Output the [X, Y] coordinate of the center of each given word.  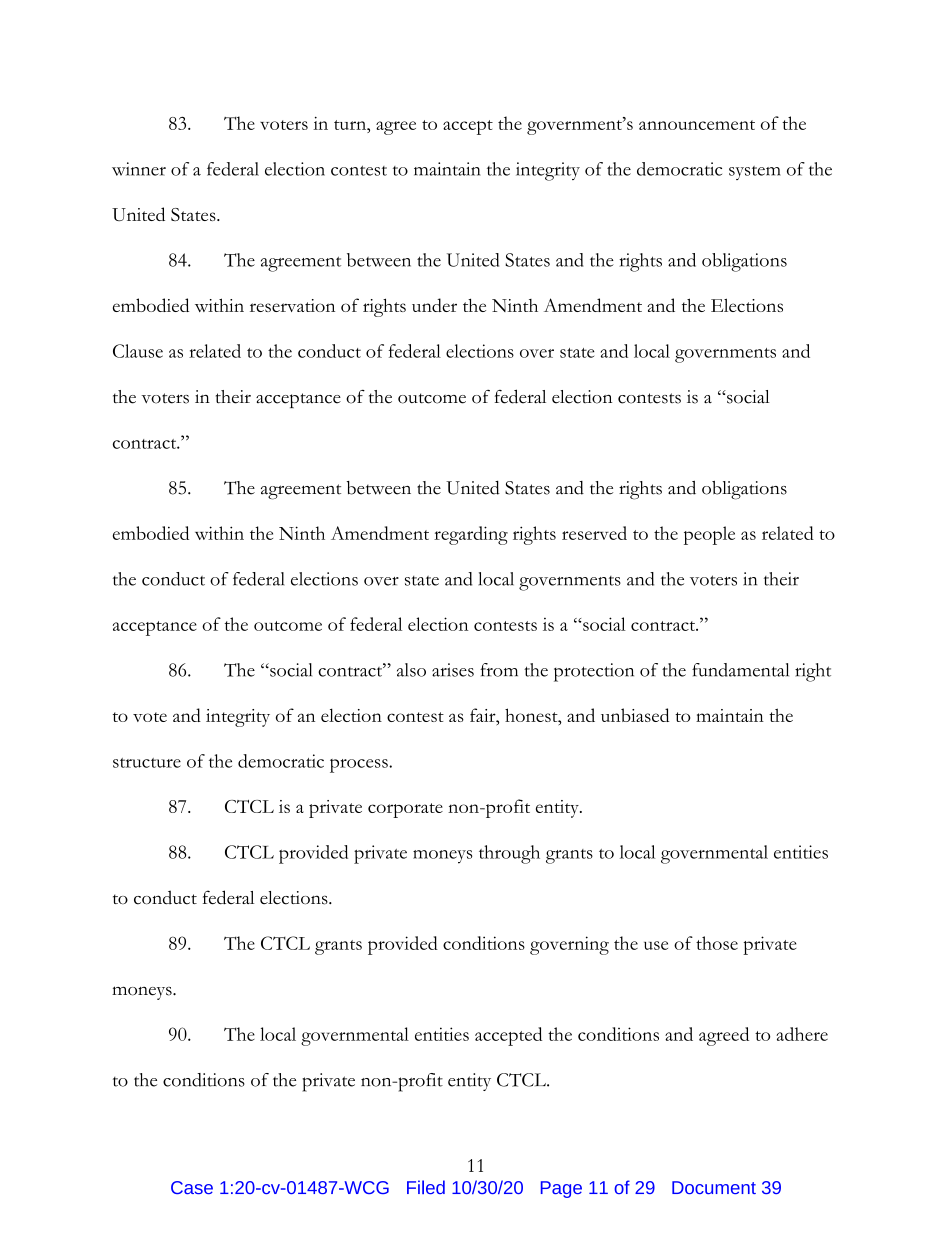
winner [139, 169]
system [755, 173]
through [509, 854]
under [434, 305]
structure [147, 763]
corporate [405, 810]
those [717, 943]
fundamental [740, 670]
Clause [138, 351]
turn [351, 125]
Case [192, 1187]
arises [453, 670]
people [709, 535]
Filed [426, 1187]
